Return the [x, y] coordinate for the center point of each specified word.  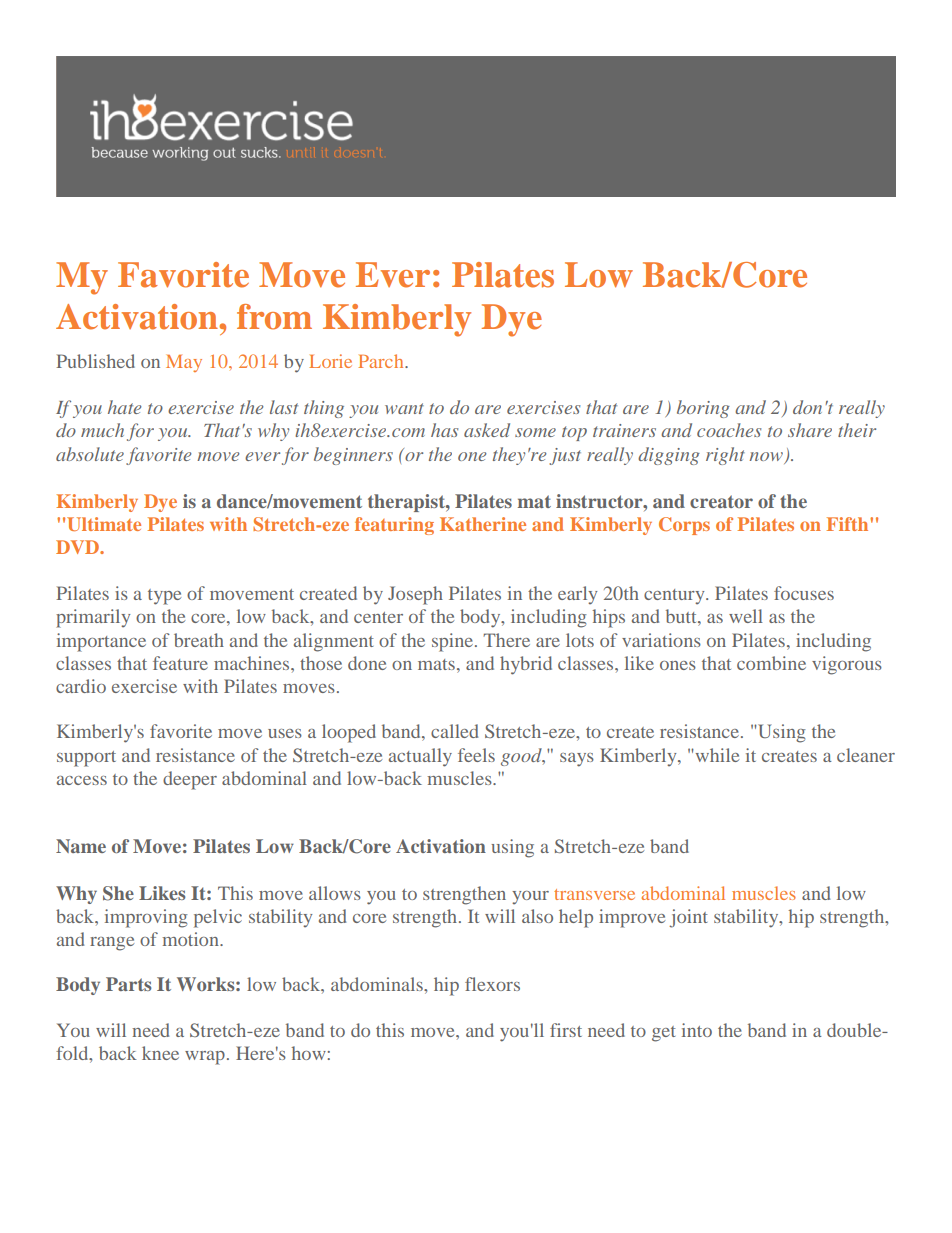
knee [160, 1053]
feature [180, 663]
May [184, 363]
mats [436, 664]
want [404, 408]
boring [703, 409]
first [566, 1030]
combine [771, 663]
